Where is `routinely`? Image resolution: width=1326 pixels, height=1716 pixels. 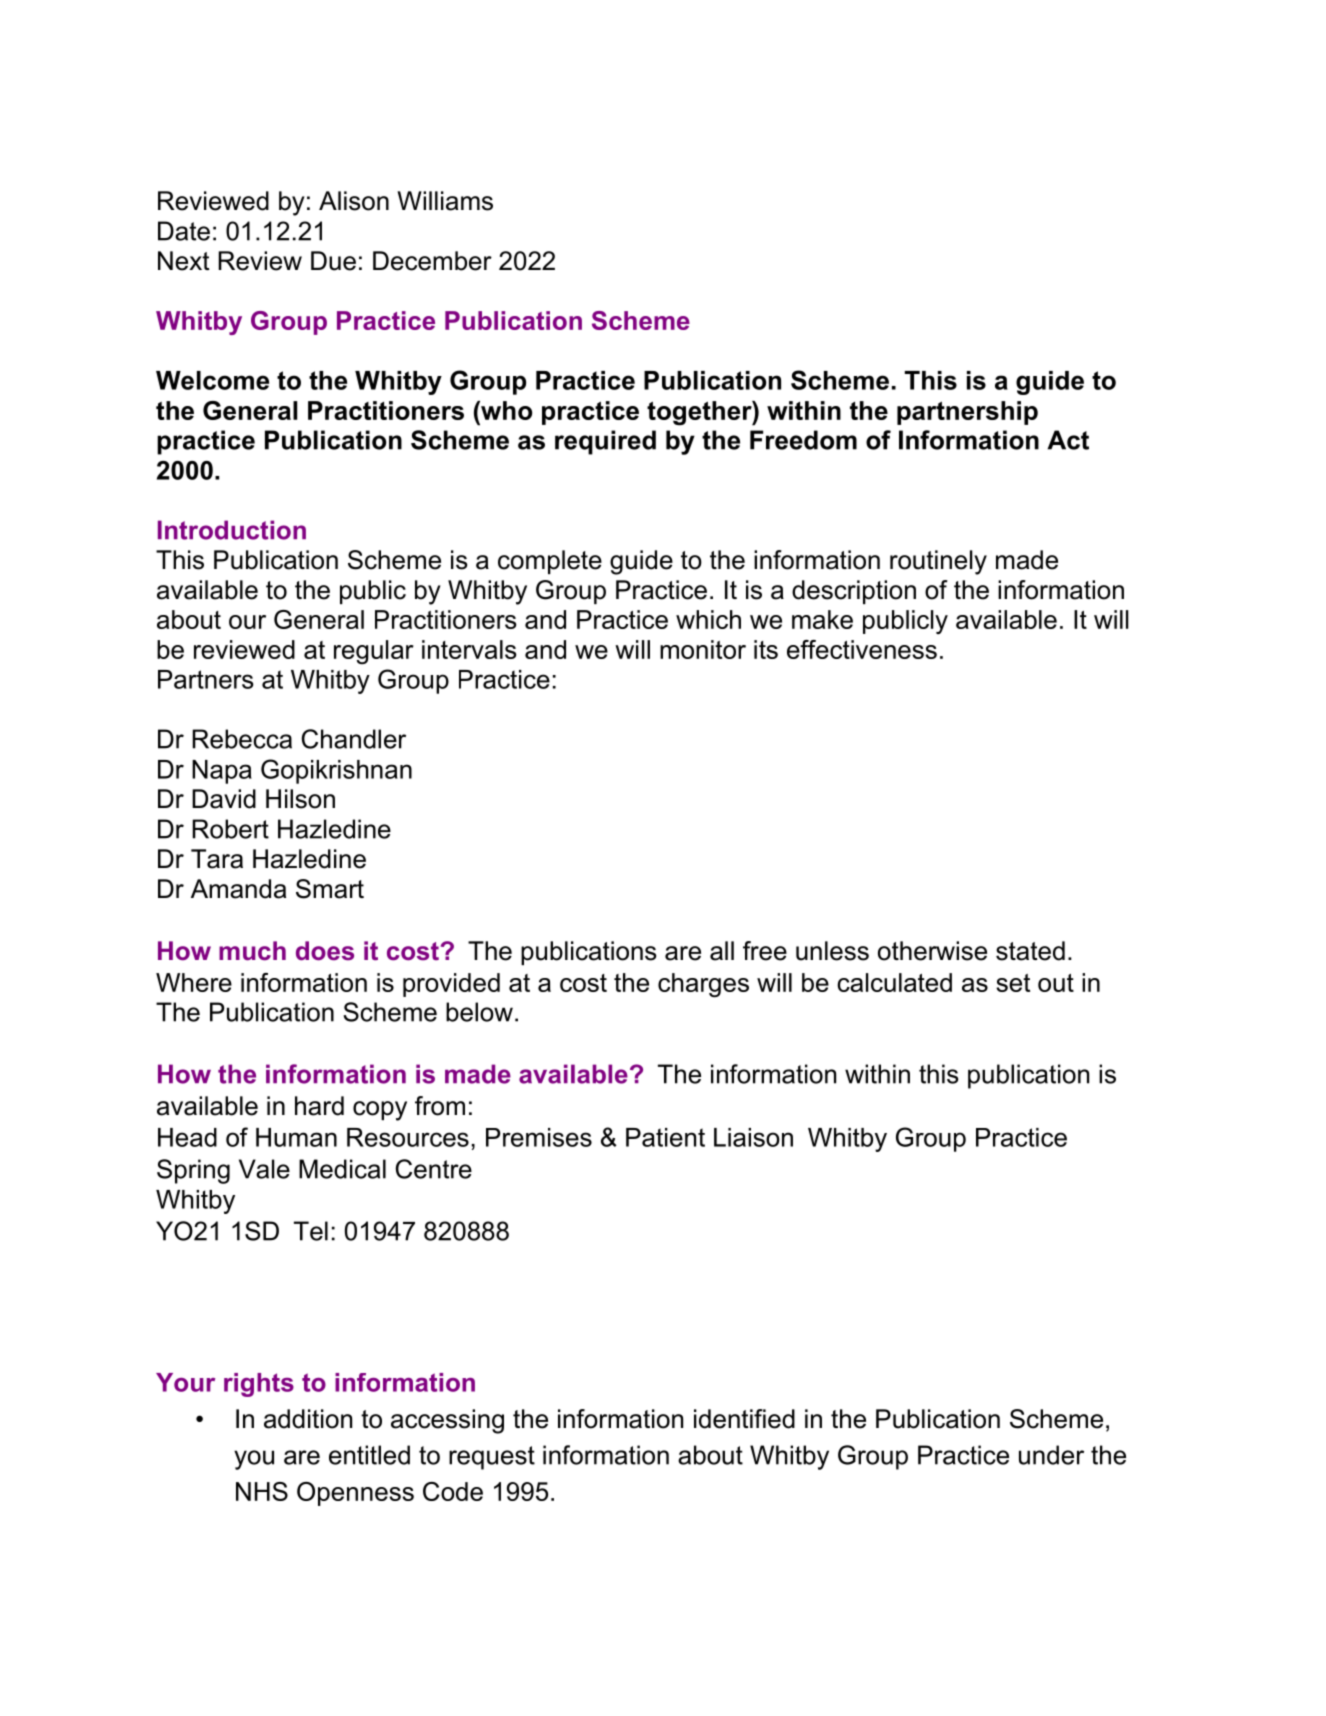
routinely is located at coordinates (938, 562).
